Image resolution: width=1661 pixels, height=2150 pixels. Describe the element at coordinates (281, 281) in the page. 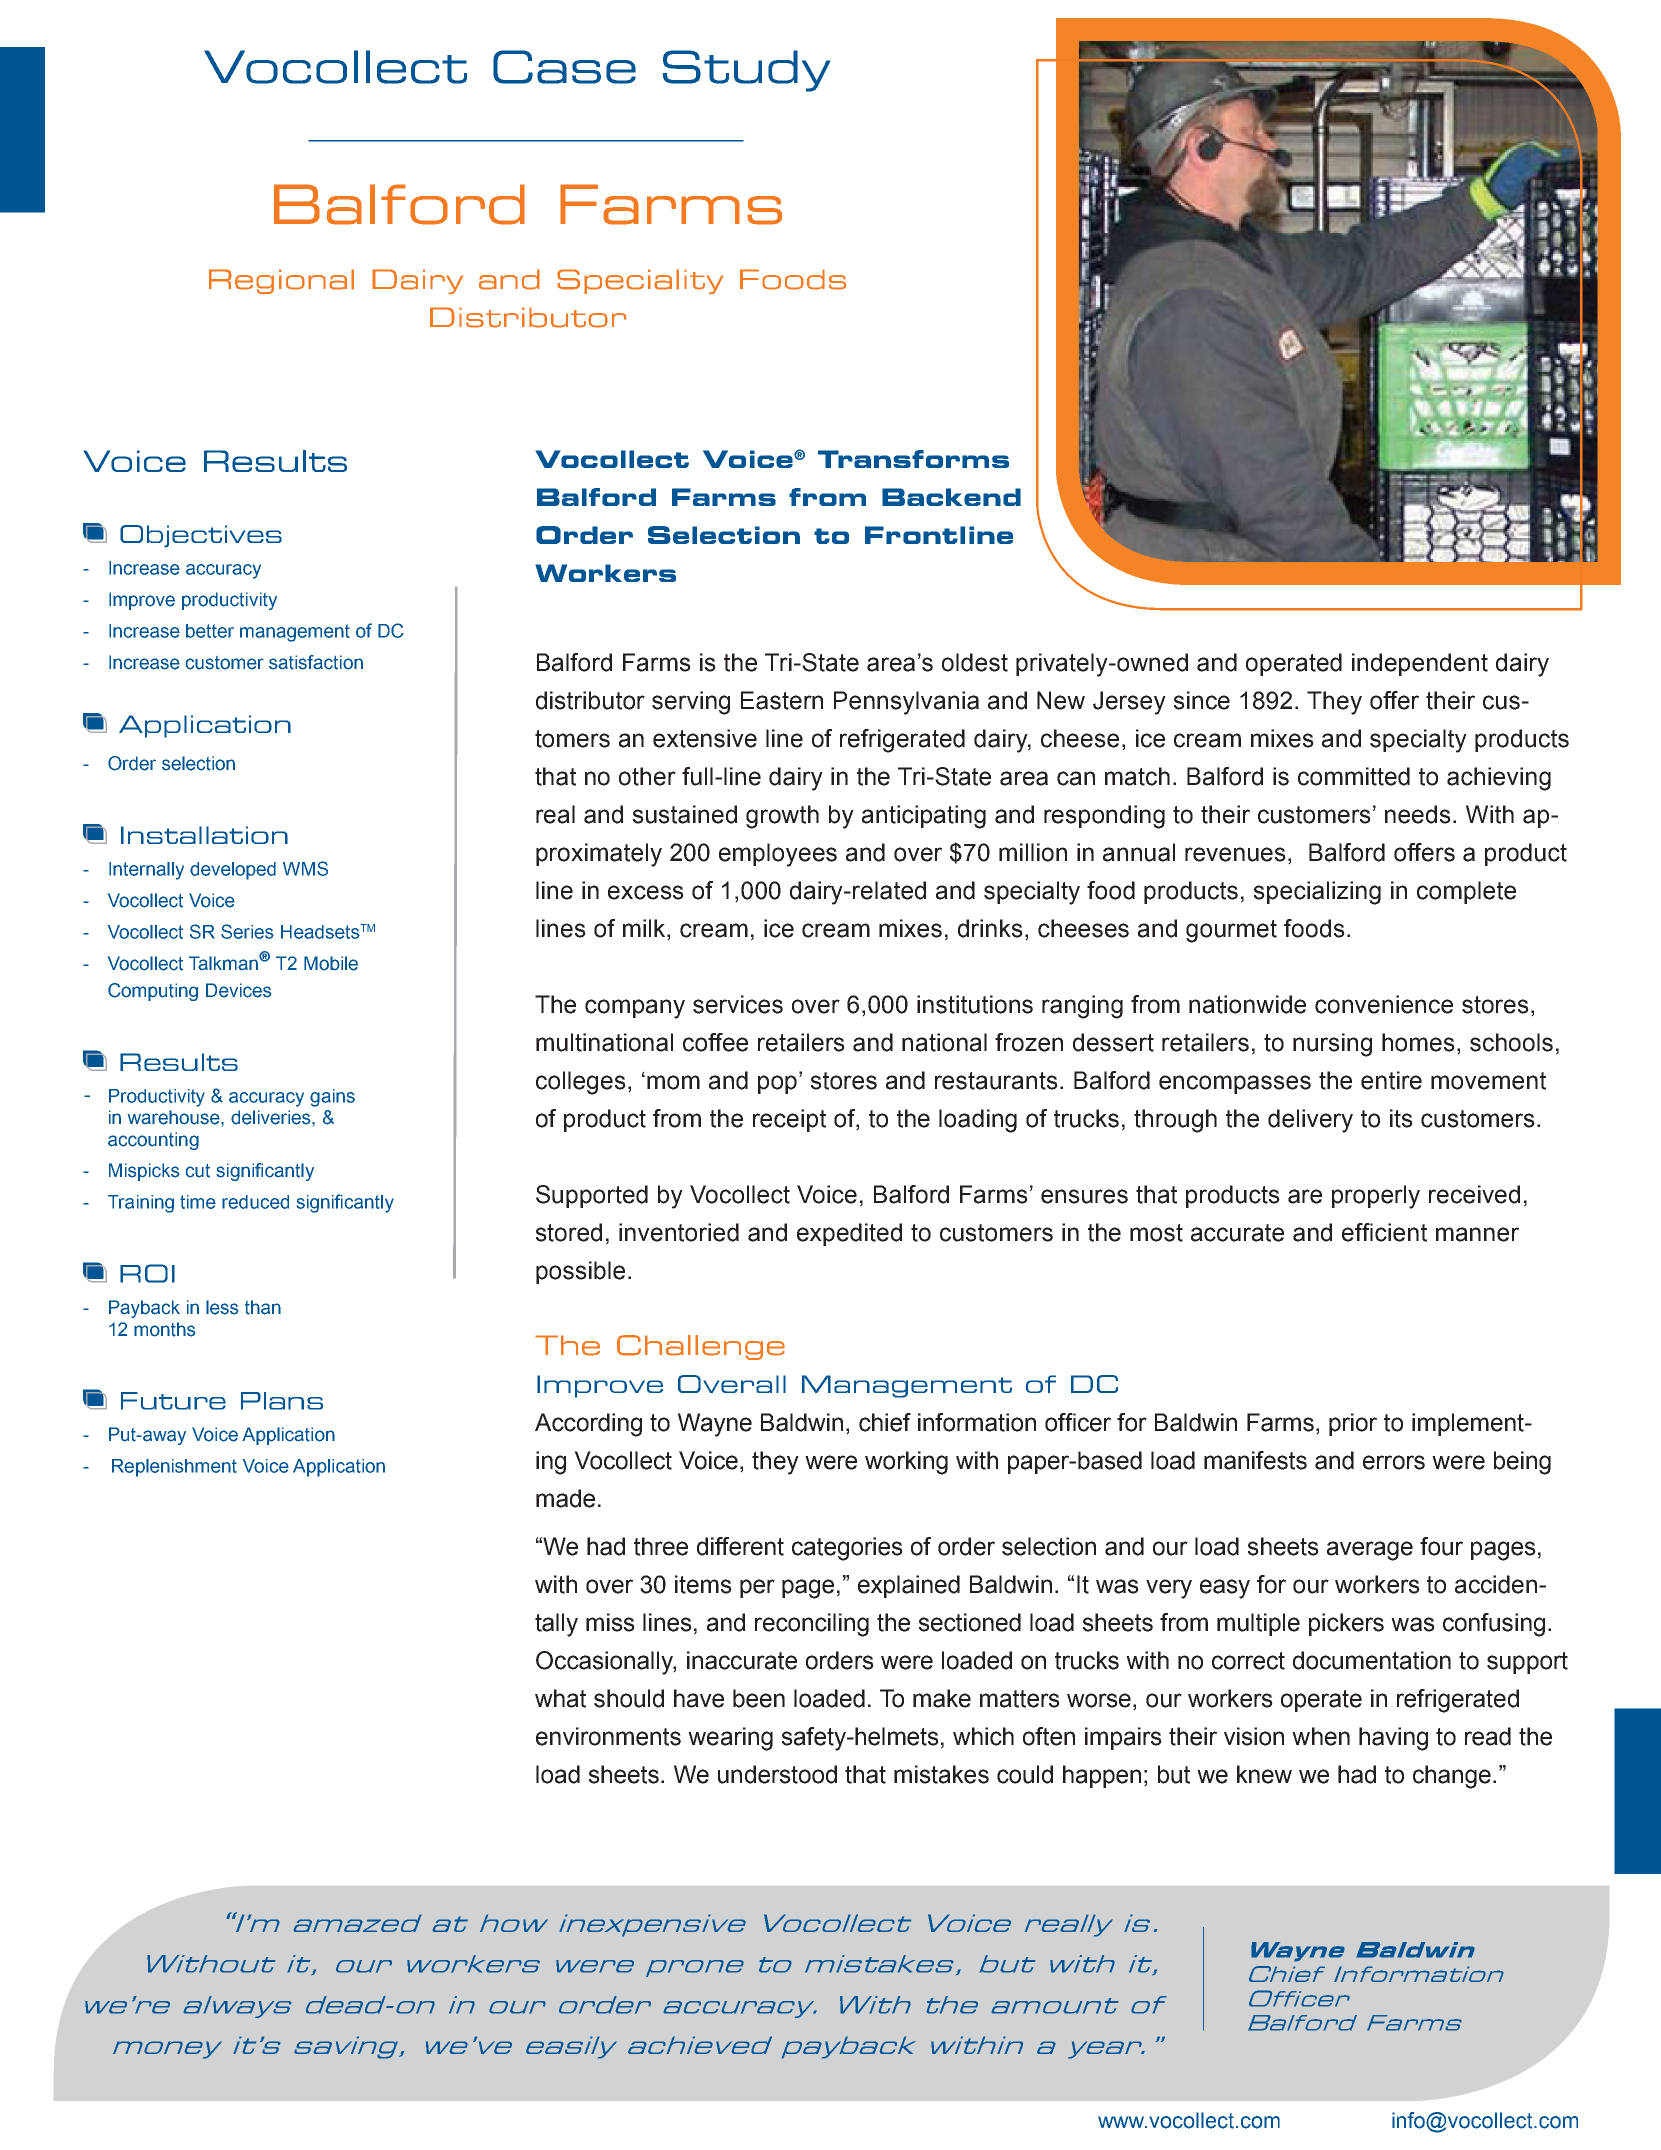

I see `Regional` at that location.
